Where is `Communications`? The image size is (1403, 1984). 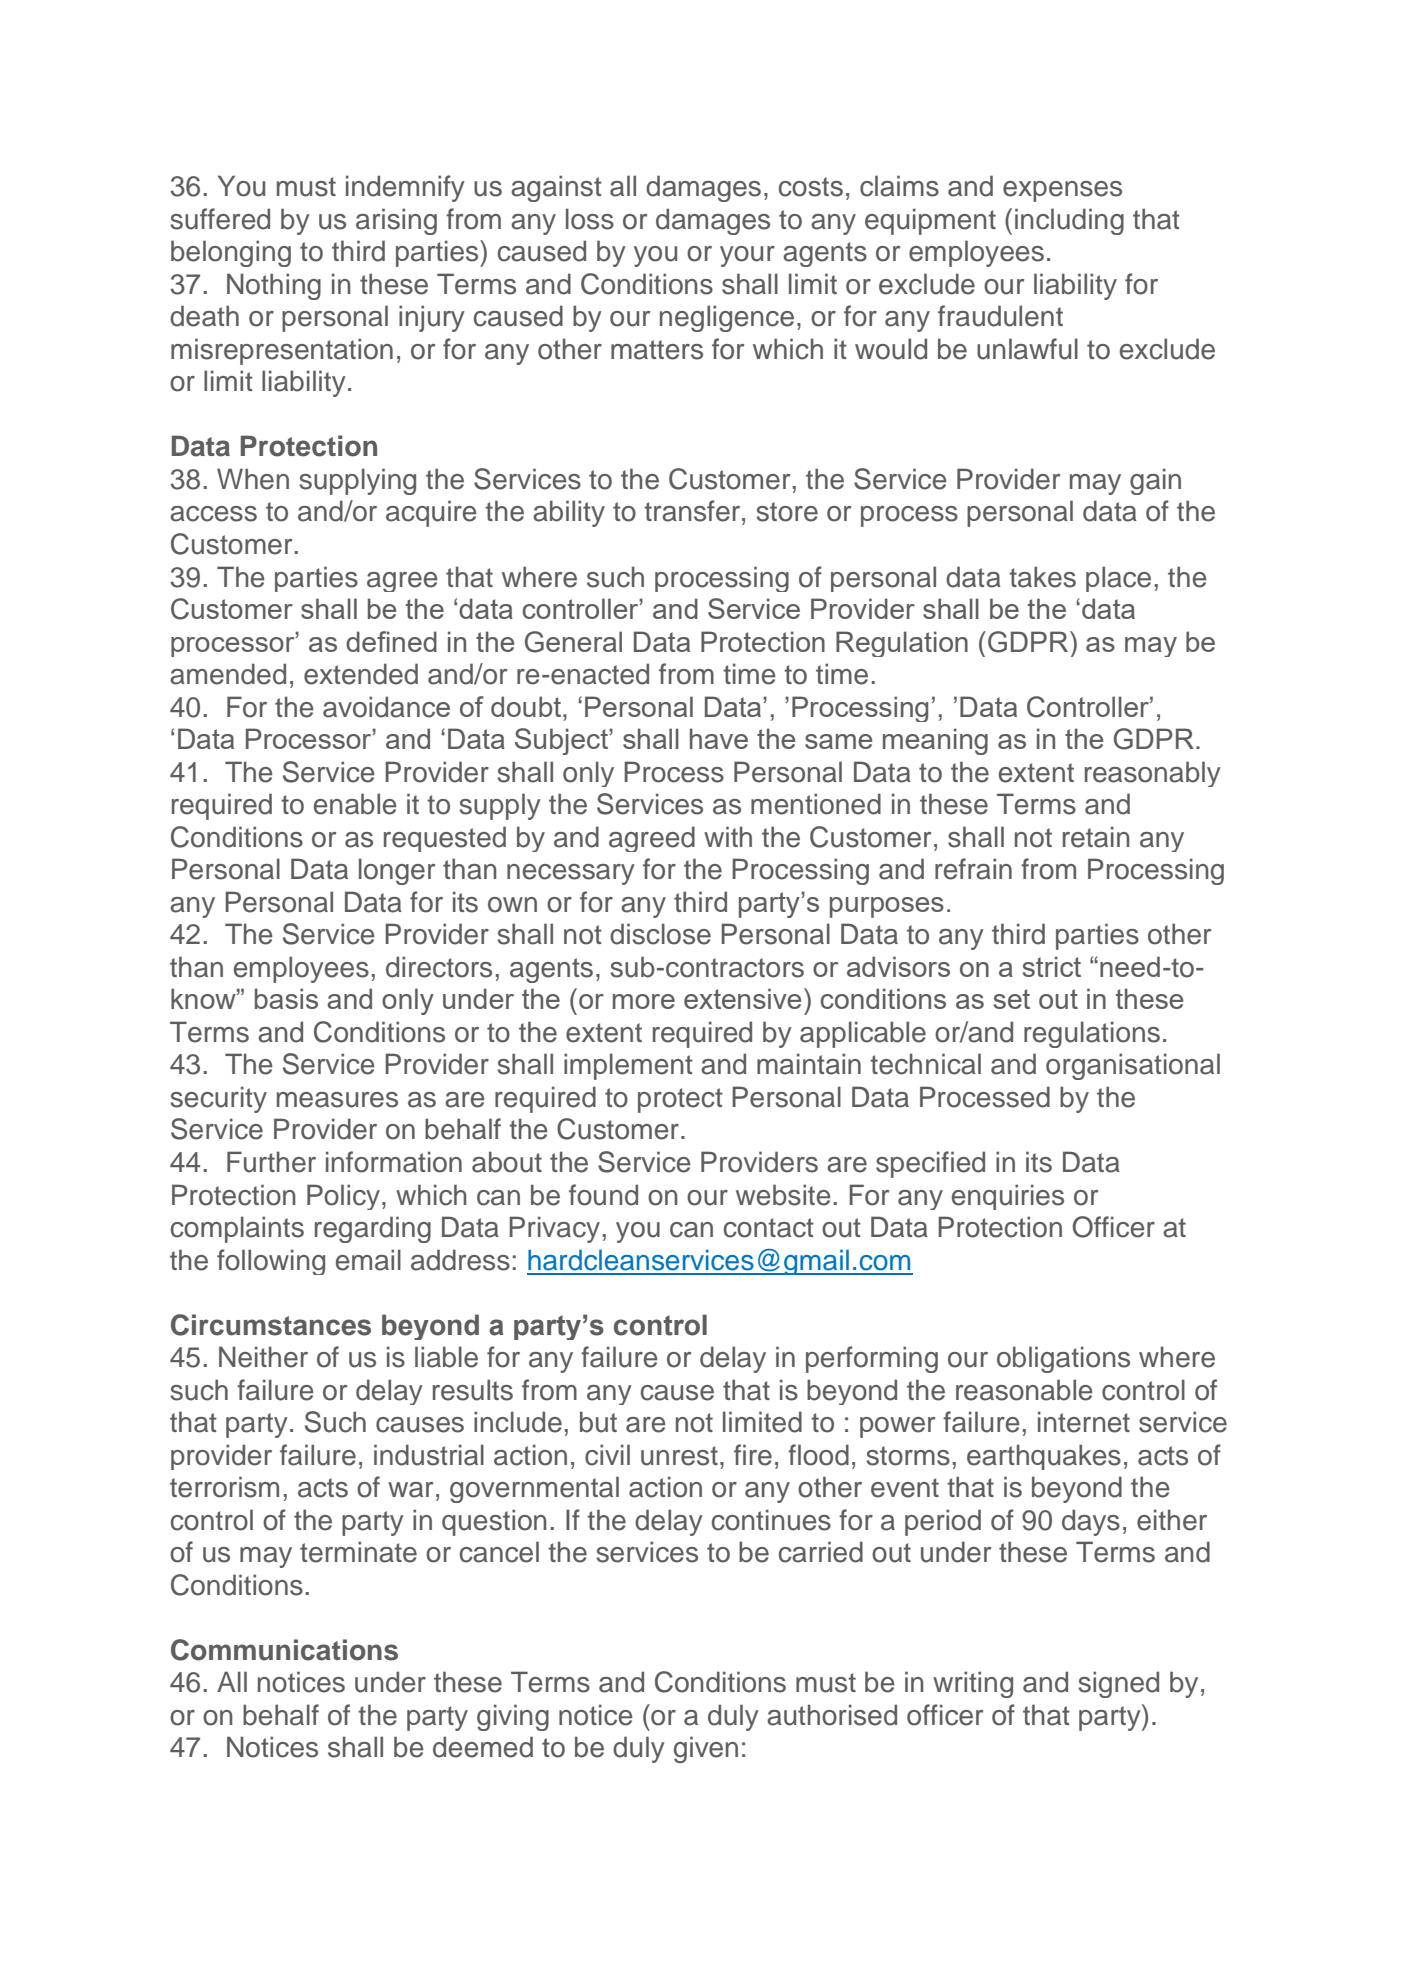
Communications is located at coordinates (284, 1650).
